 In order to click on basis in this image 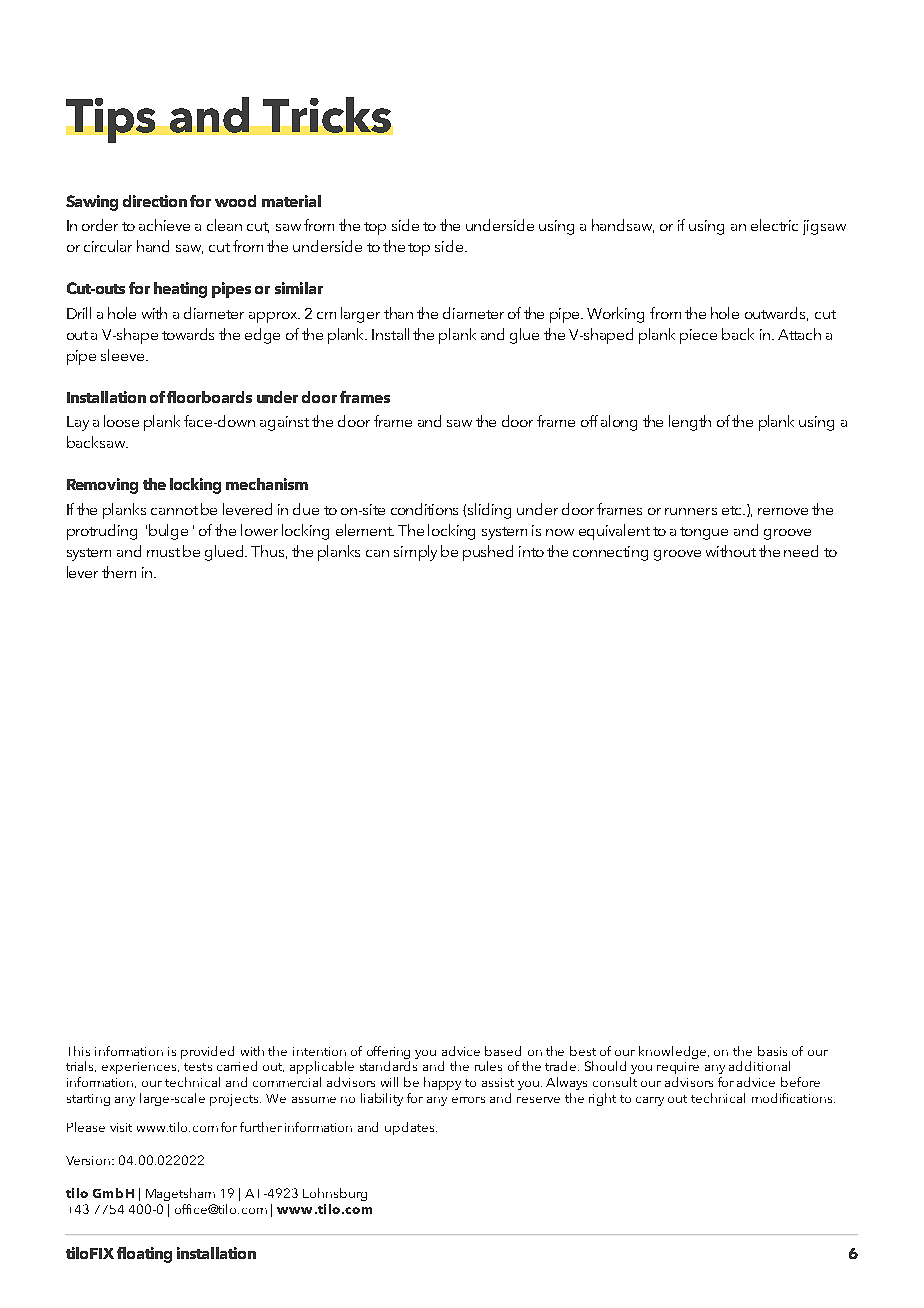, I will do `click(772, 1051)`.
